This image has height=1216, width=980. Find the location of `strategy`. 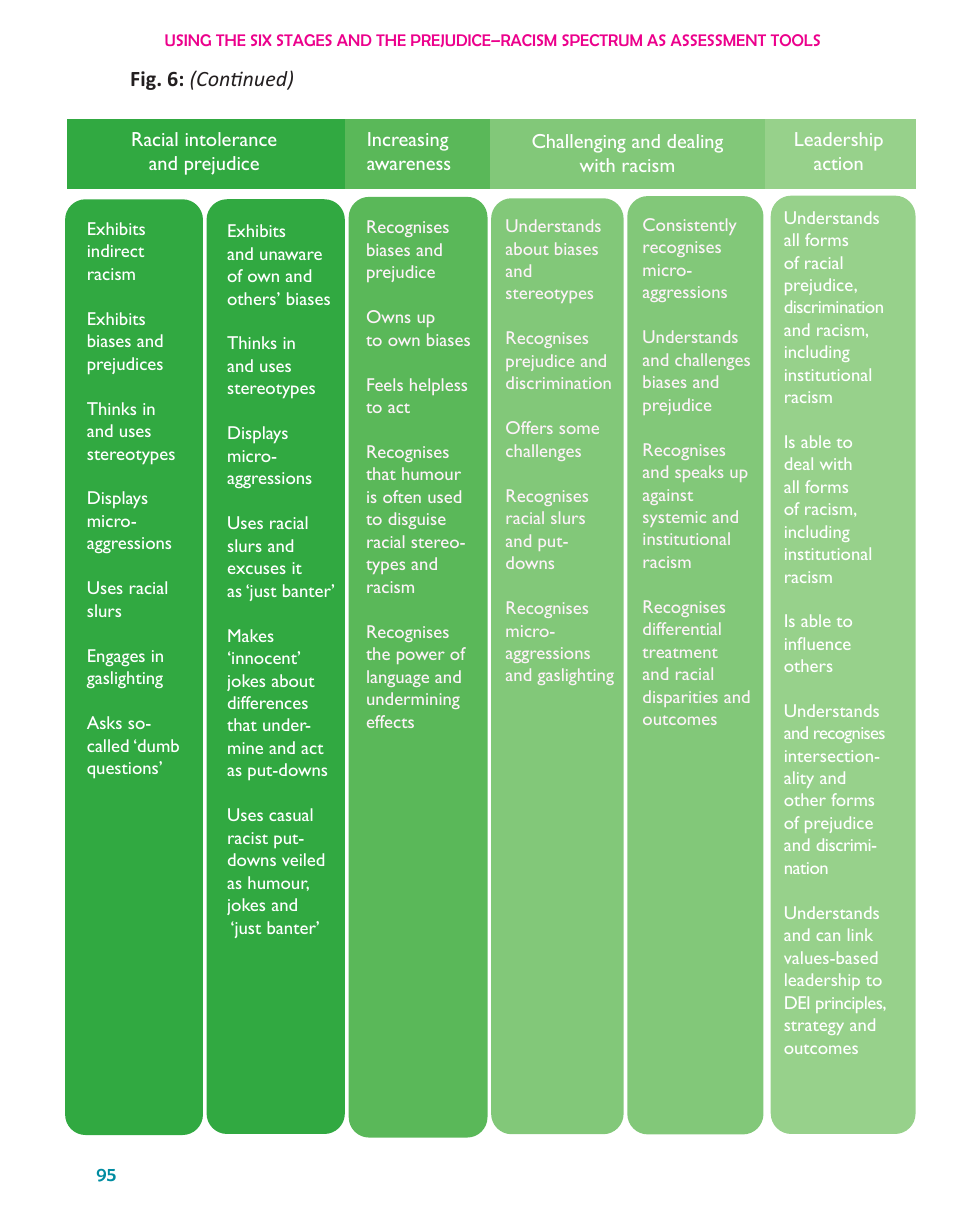

strategy is located at coordinates (814, 1028).
